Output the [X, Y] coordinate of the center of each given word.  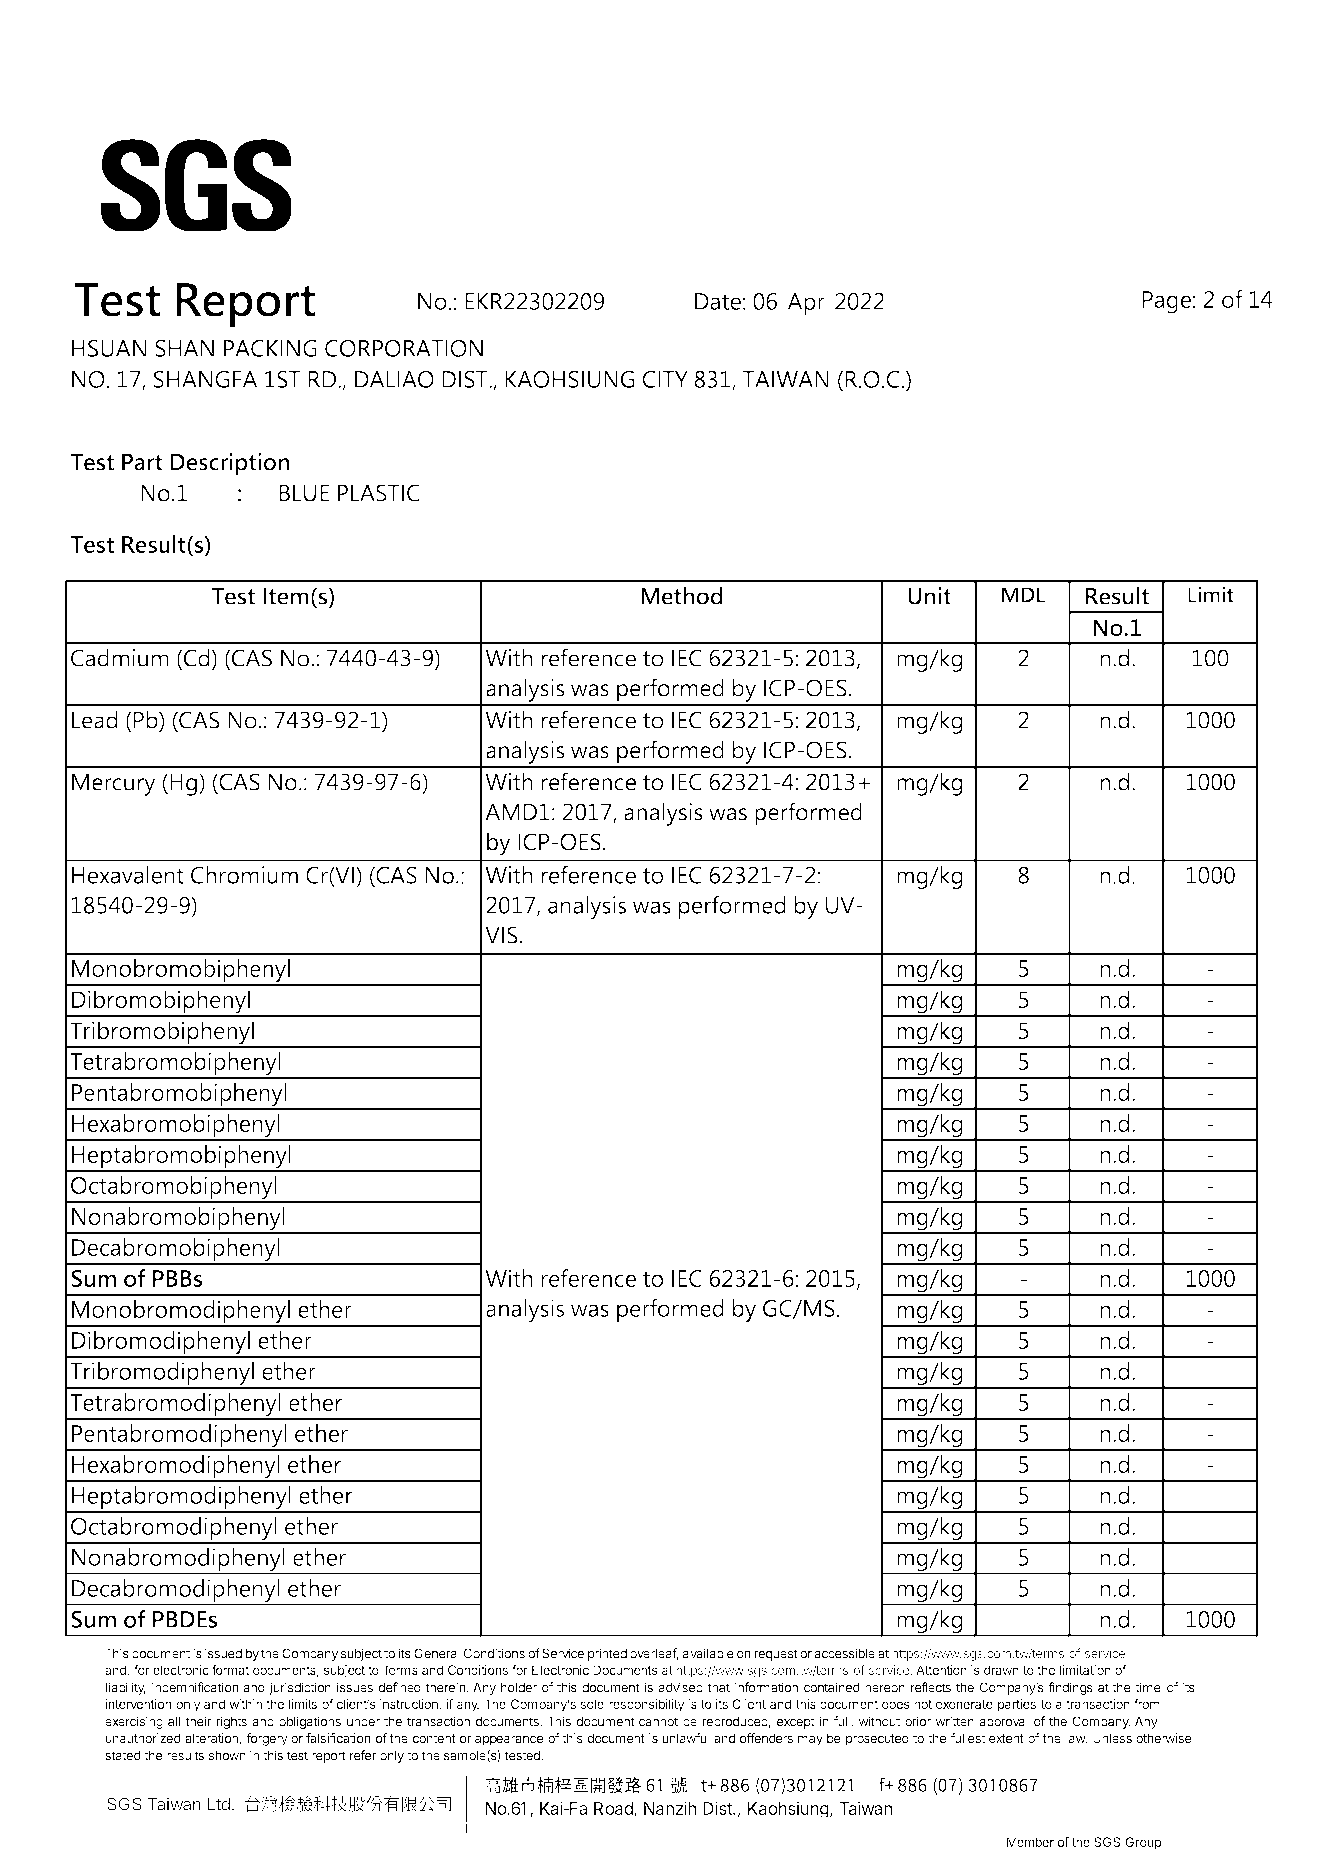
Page [1167, 302]
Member [1030, 1842]
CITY [665, 379]
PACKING [270, 348]
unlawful [685, 1738]
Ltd [219, 1804]
